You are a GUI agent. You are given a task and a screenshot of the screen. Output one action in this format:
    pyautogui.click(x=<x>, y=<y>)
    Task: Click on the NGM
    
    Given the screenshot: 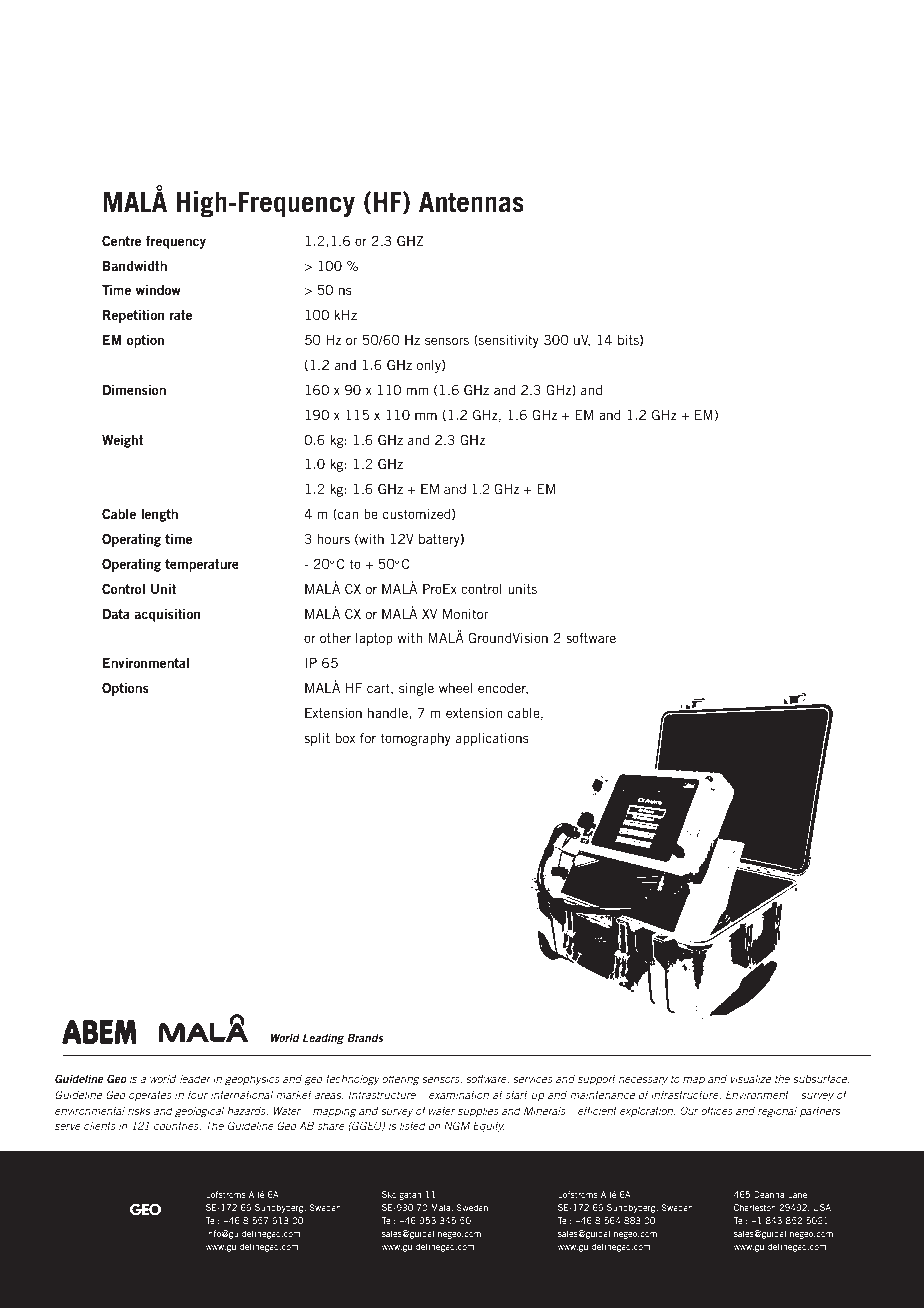 What is the action you would take?
    pyautogui.click(x=457, y=1125)
